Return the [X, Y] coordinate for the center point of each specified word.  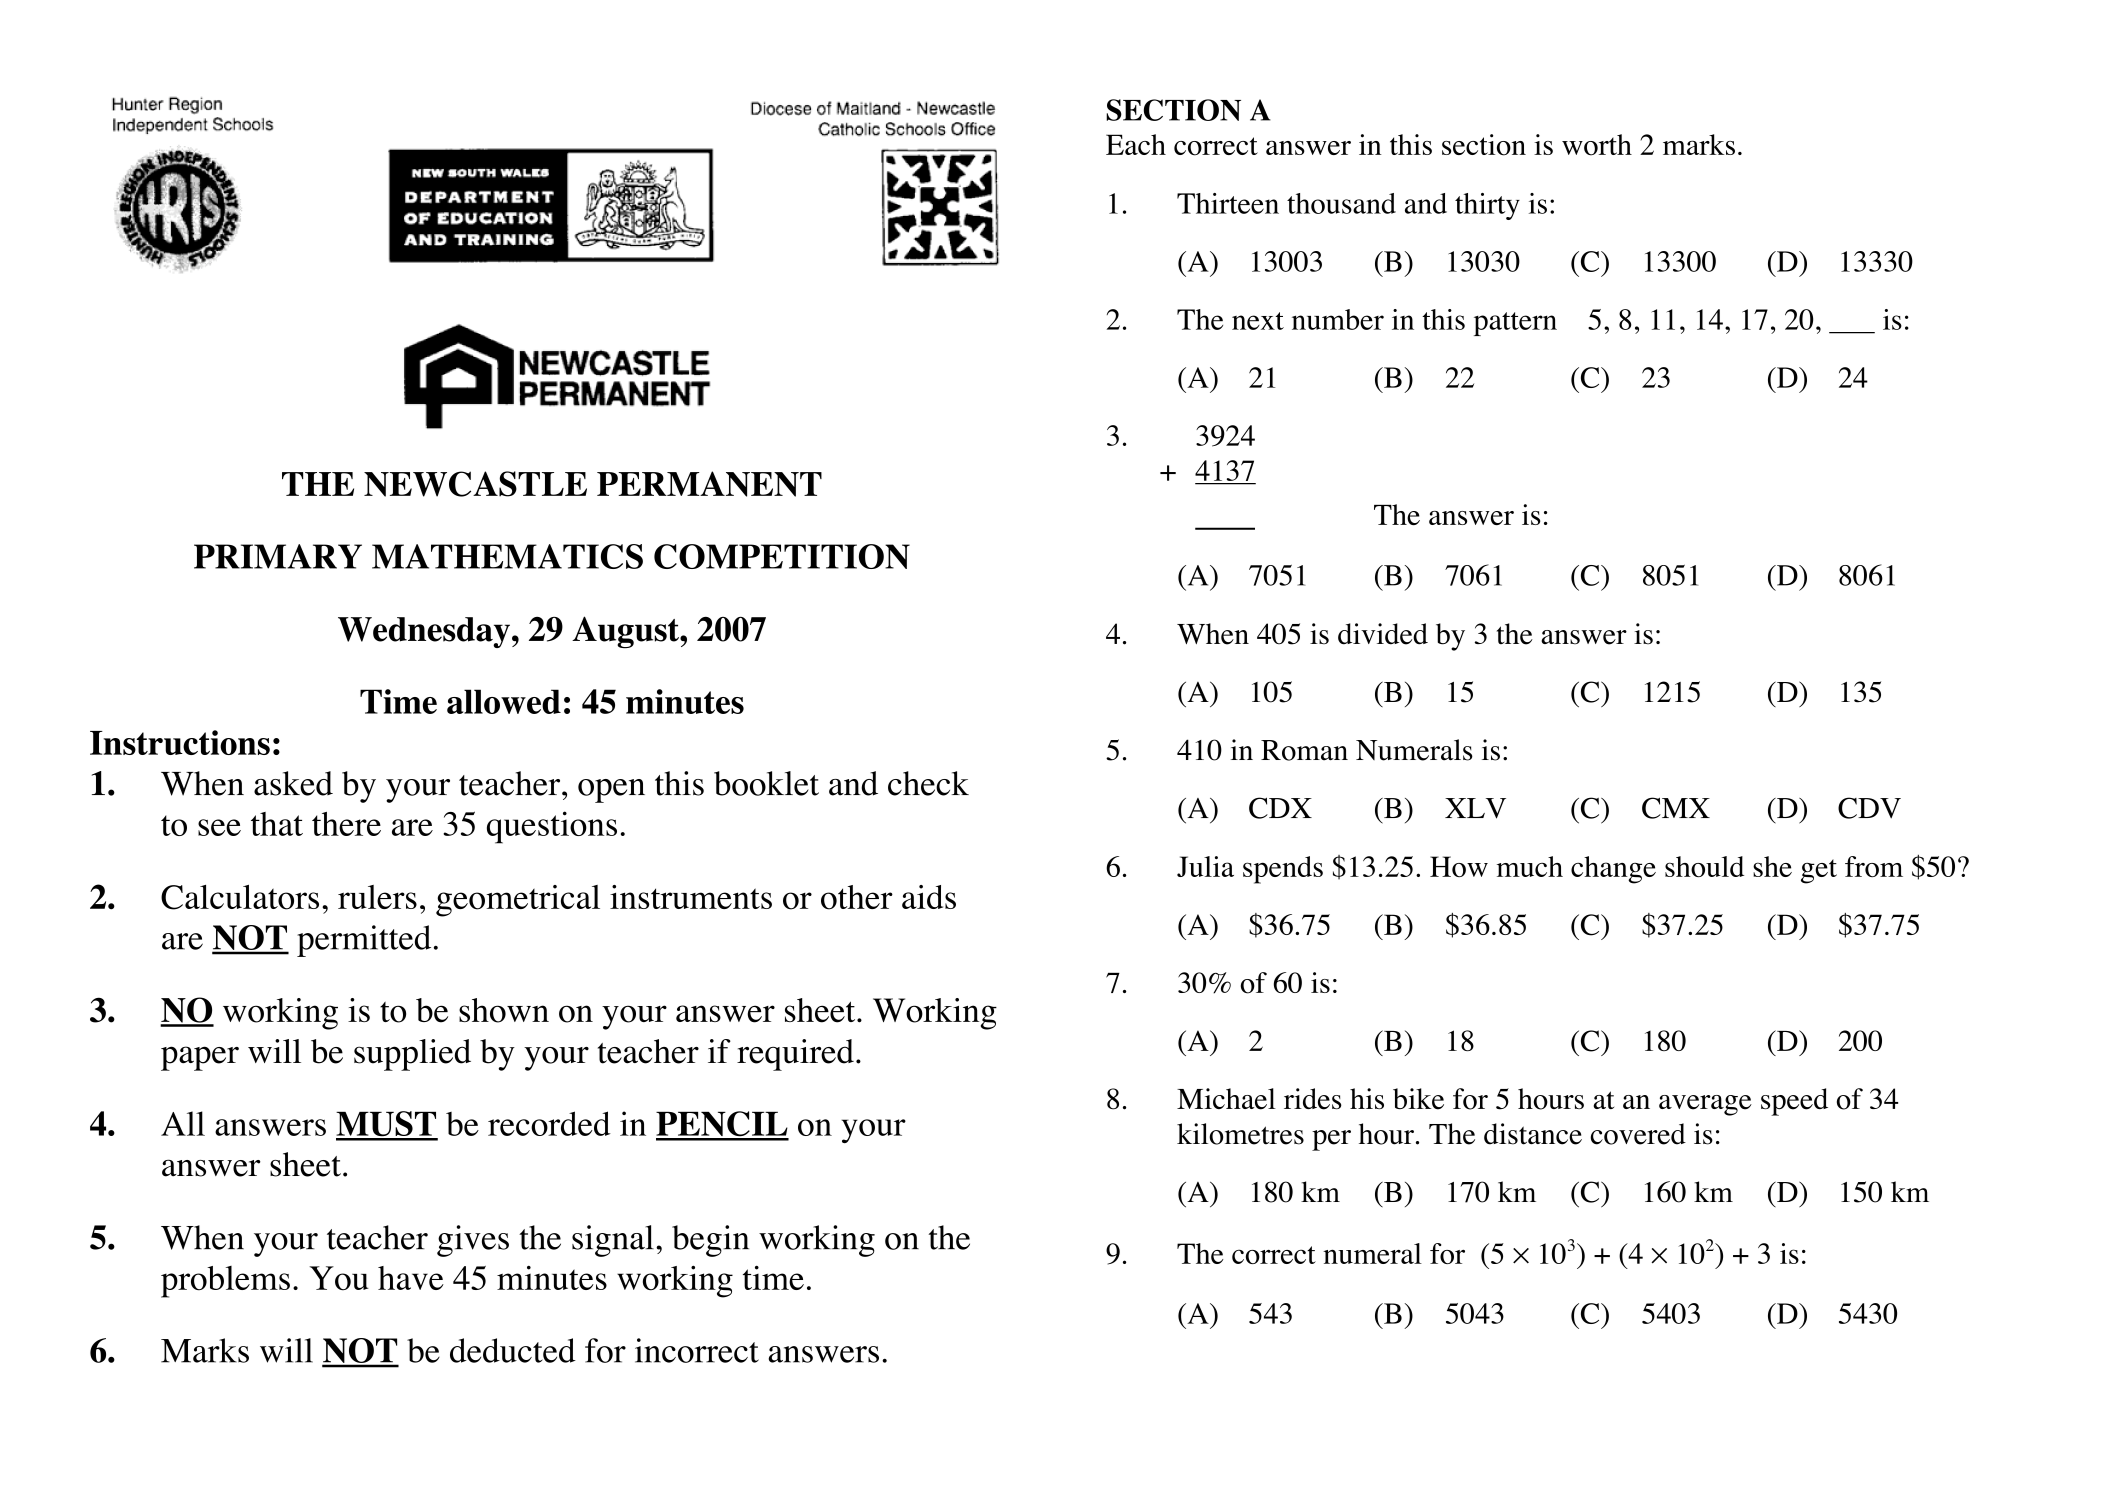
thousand [1341, 203]
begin [710, 1241]
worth [1597, 145]
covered [1638, 1134]
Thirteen [1228, 203]
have [411, 1278]
